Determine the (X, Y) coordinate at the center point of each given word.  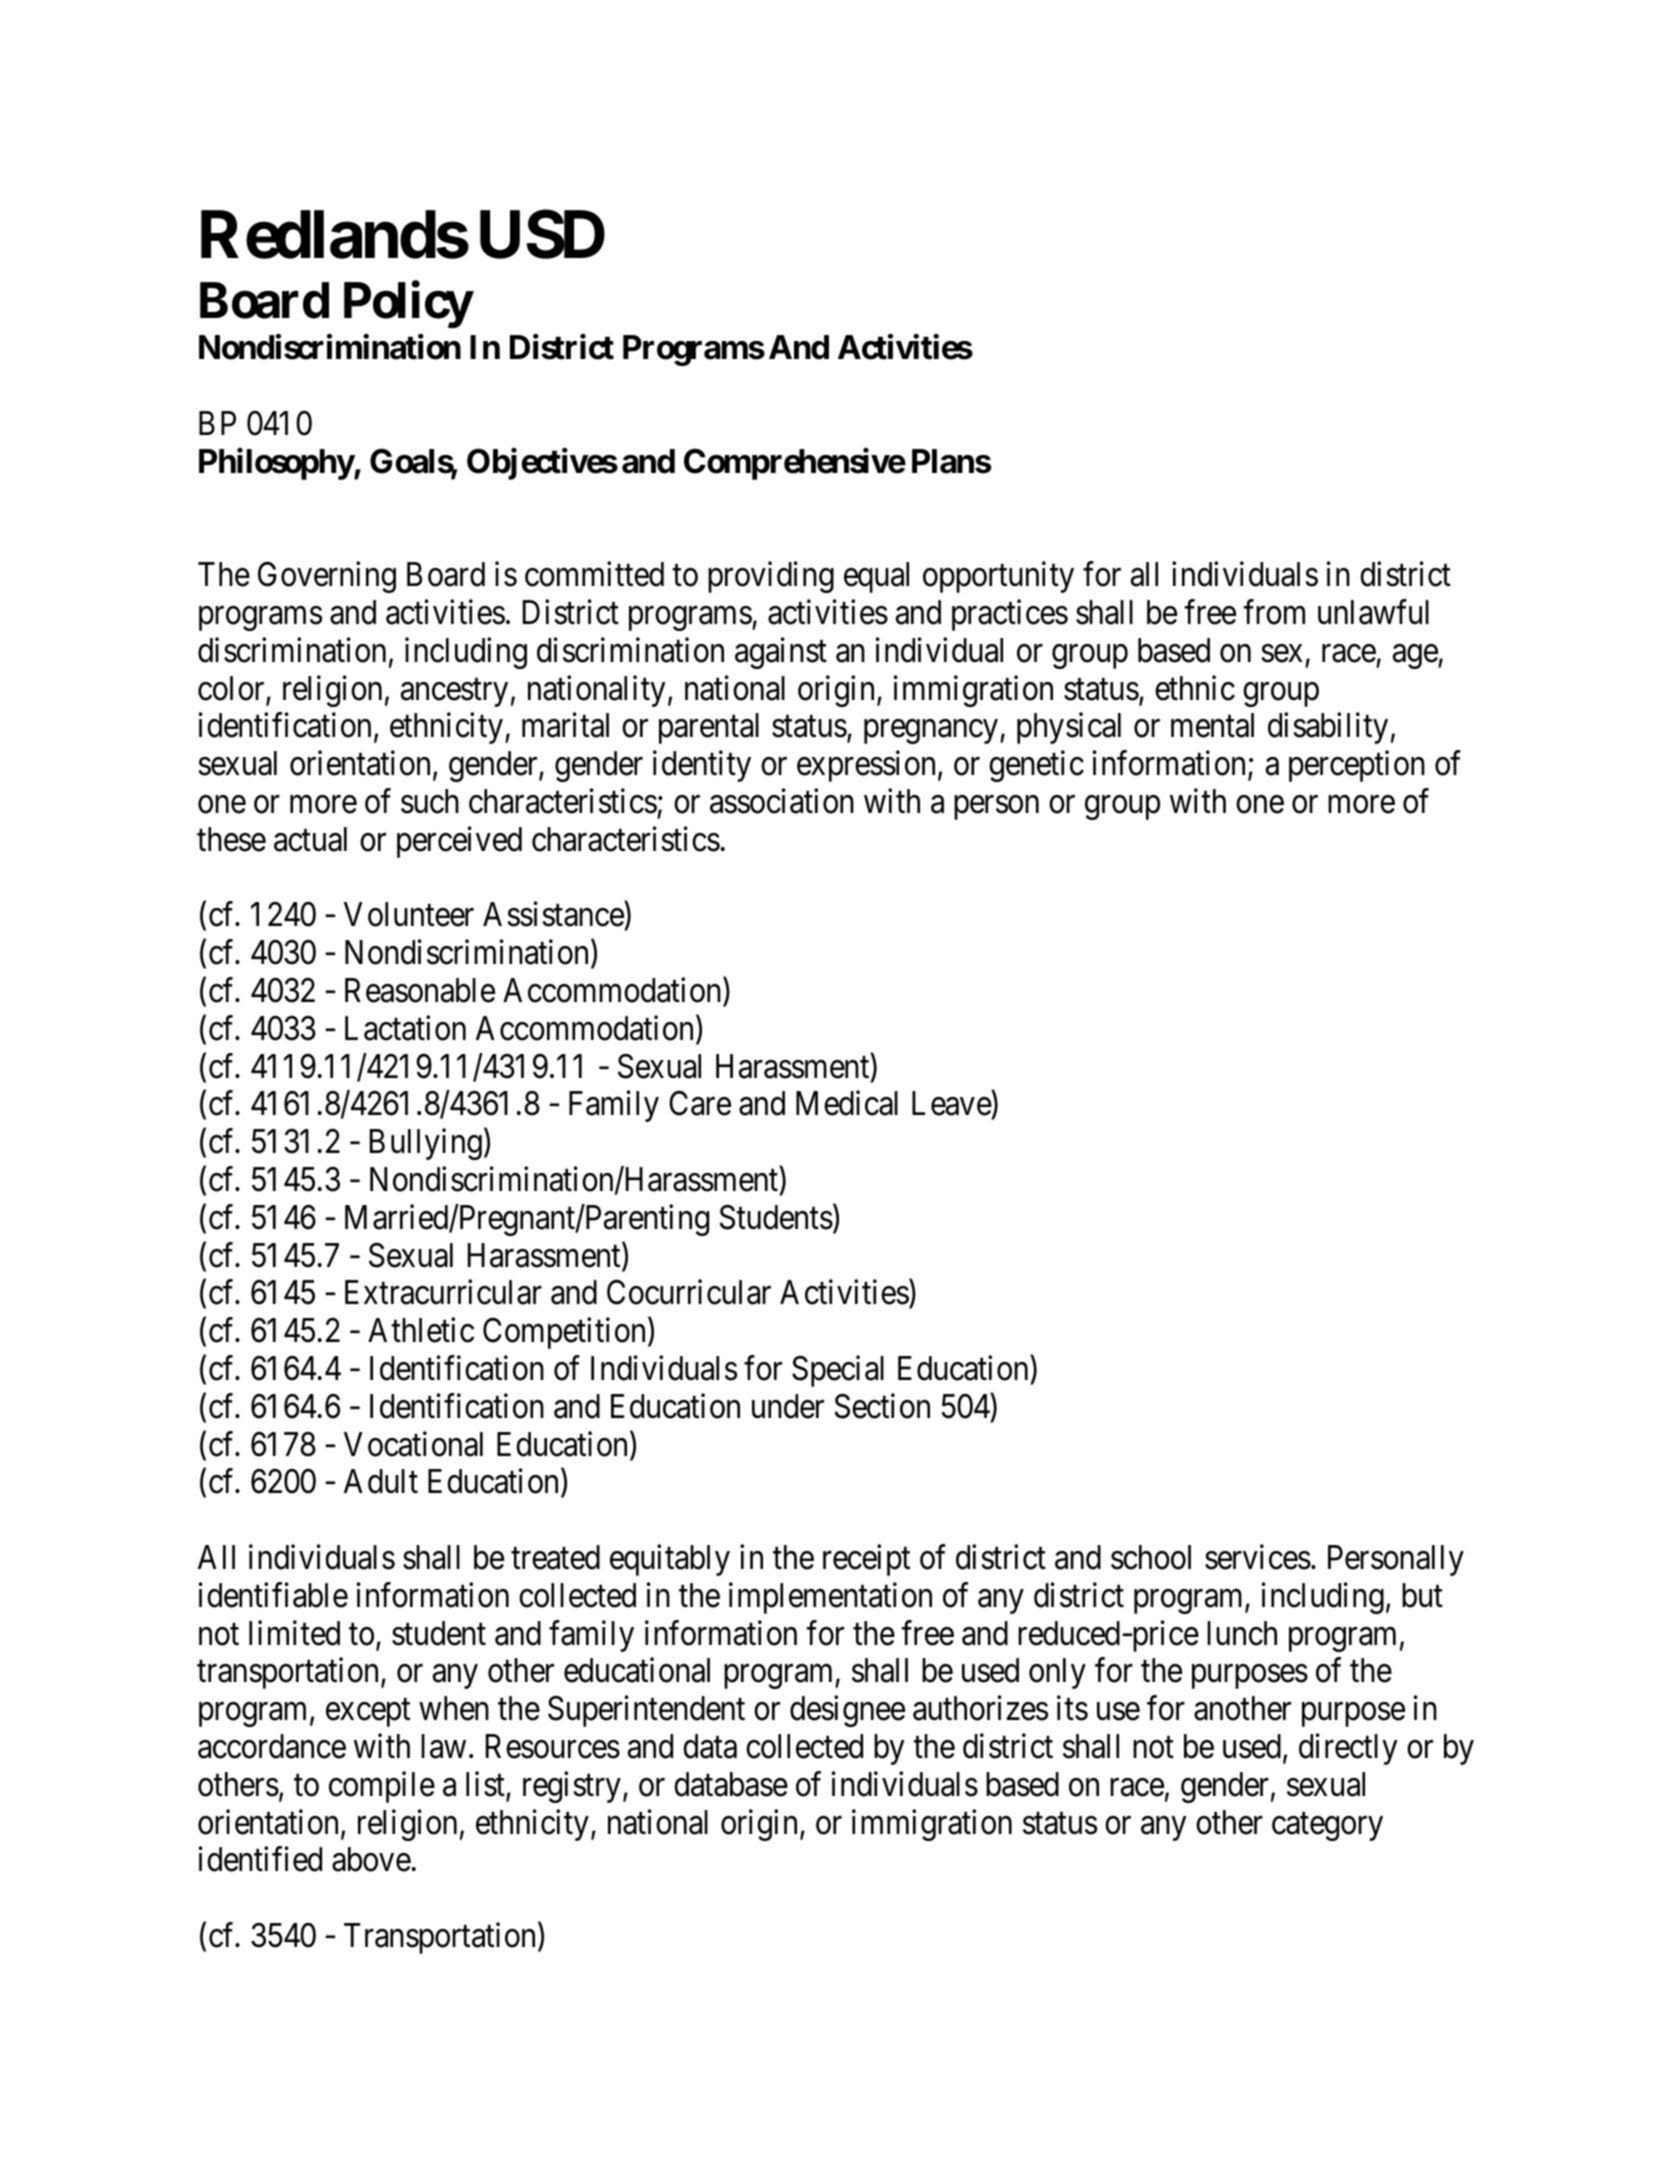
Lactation (405, 1028)
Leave (952, 1105)
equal (876, 577)
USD (542, 235)
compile (382, 1787)
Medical (847, 1103)
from (1274, 612)
